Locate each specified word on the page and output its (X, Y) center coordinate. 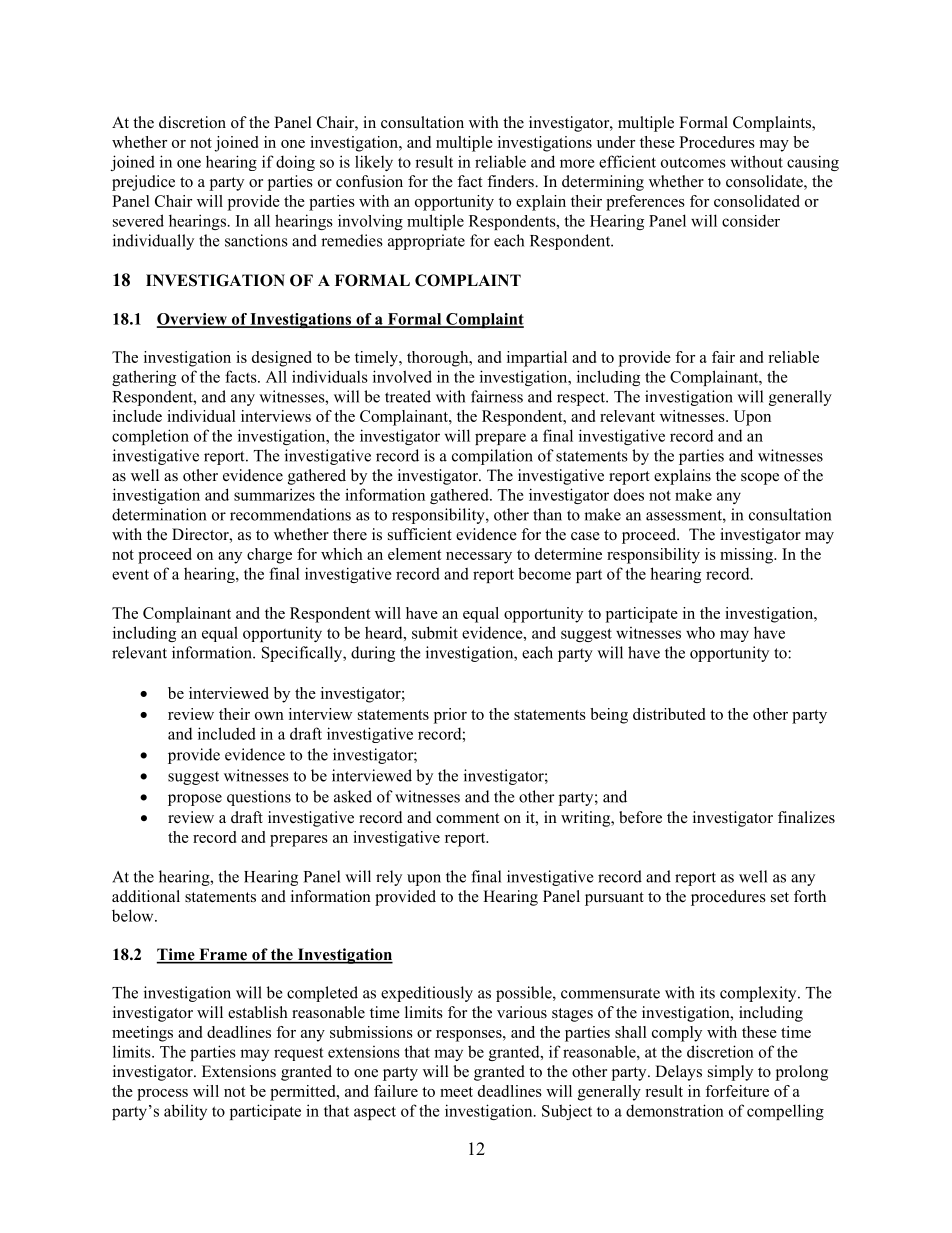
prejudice (143, 183)
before (640, 817)
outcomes (693, 163)
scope (760, 479)
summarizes (274, 494)
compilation (492, 457)
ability (185, 1112)
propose (195, 800)
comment (467, 818)
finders (511, 181)
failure (396, 1091)
